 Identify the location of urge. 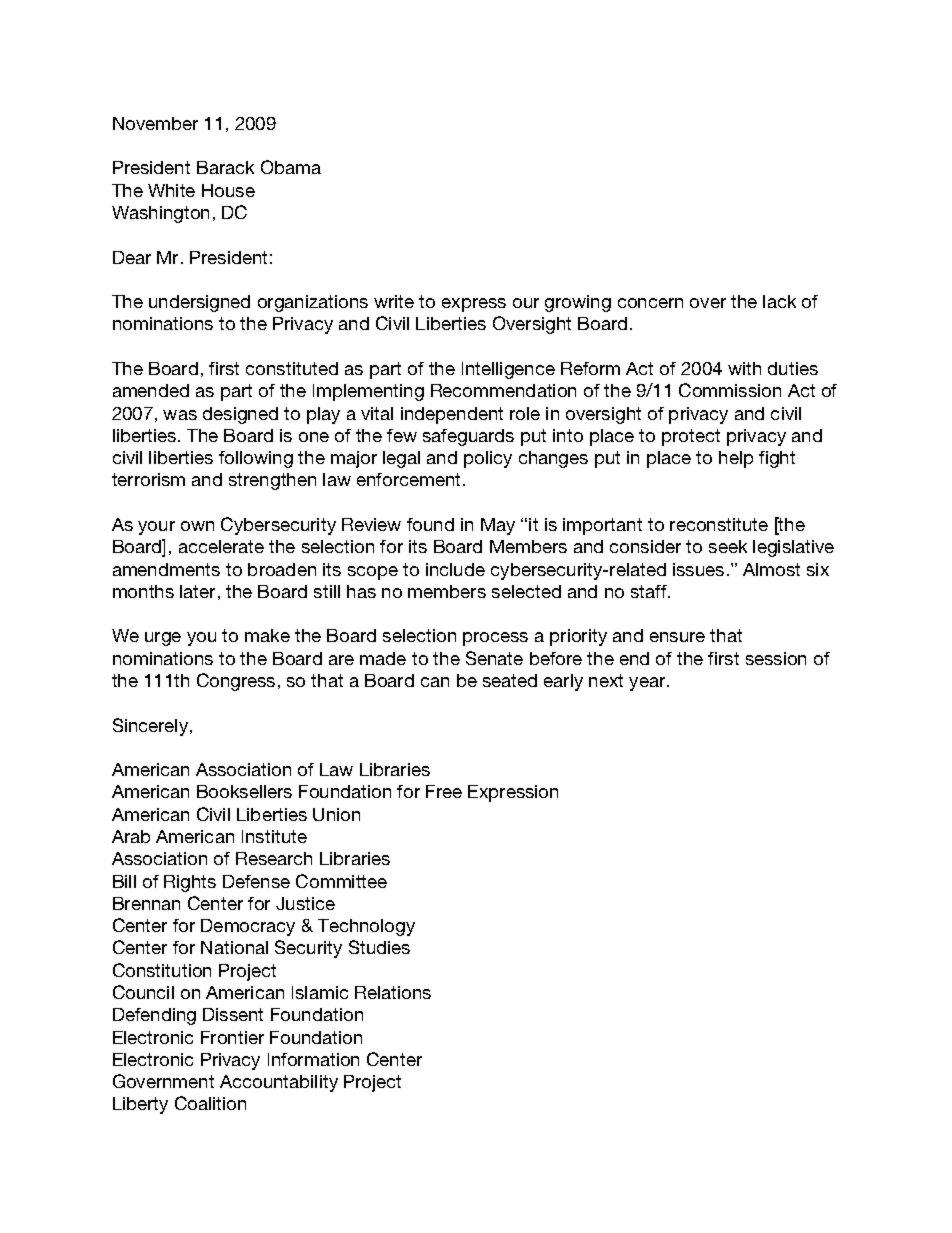
(163, 639).
